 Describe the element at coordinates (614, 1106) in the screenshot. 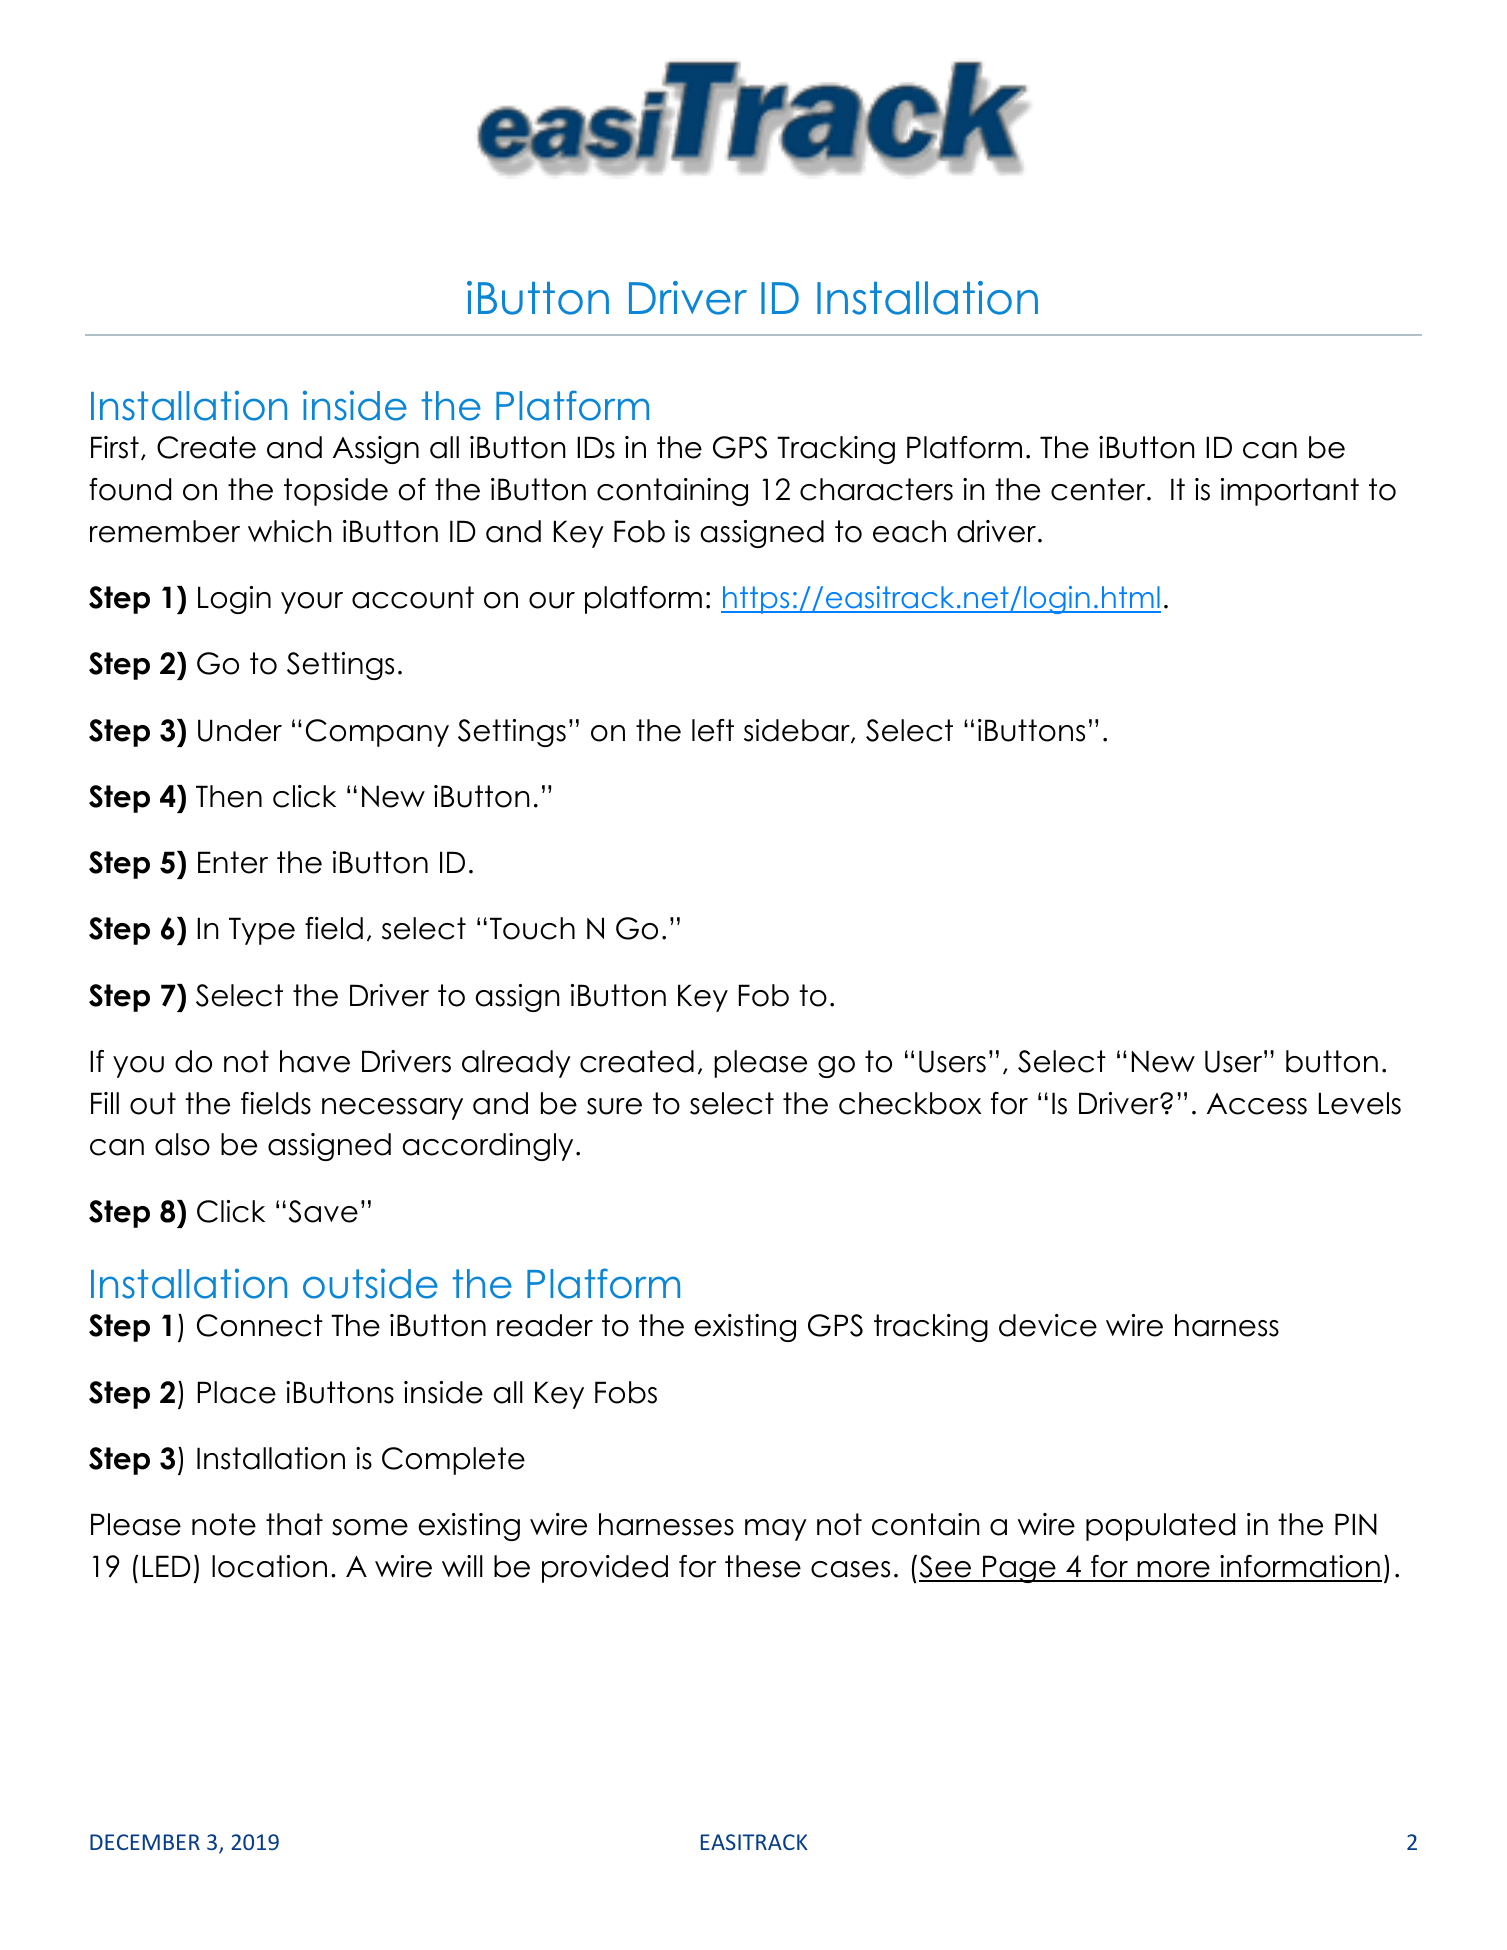

I see `sure` at that location.
